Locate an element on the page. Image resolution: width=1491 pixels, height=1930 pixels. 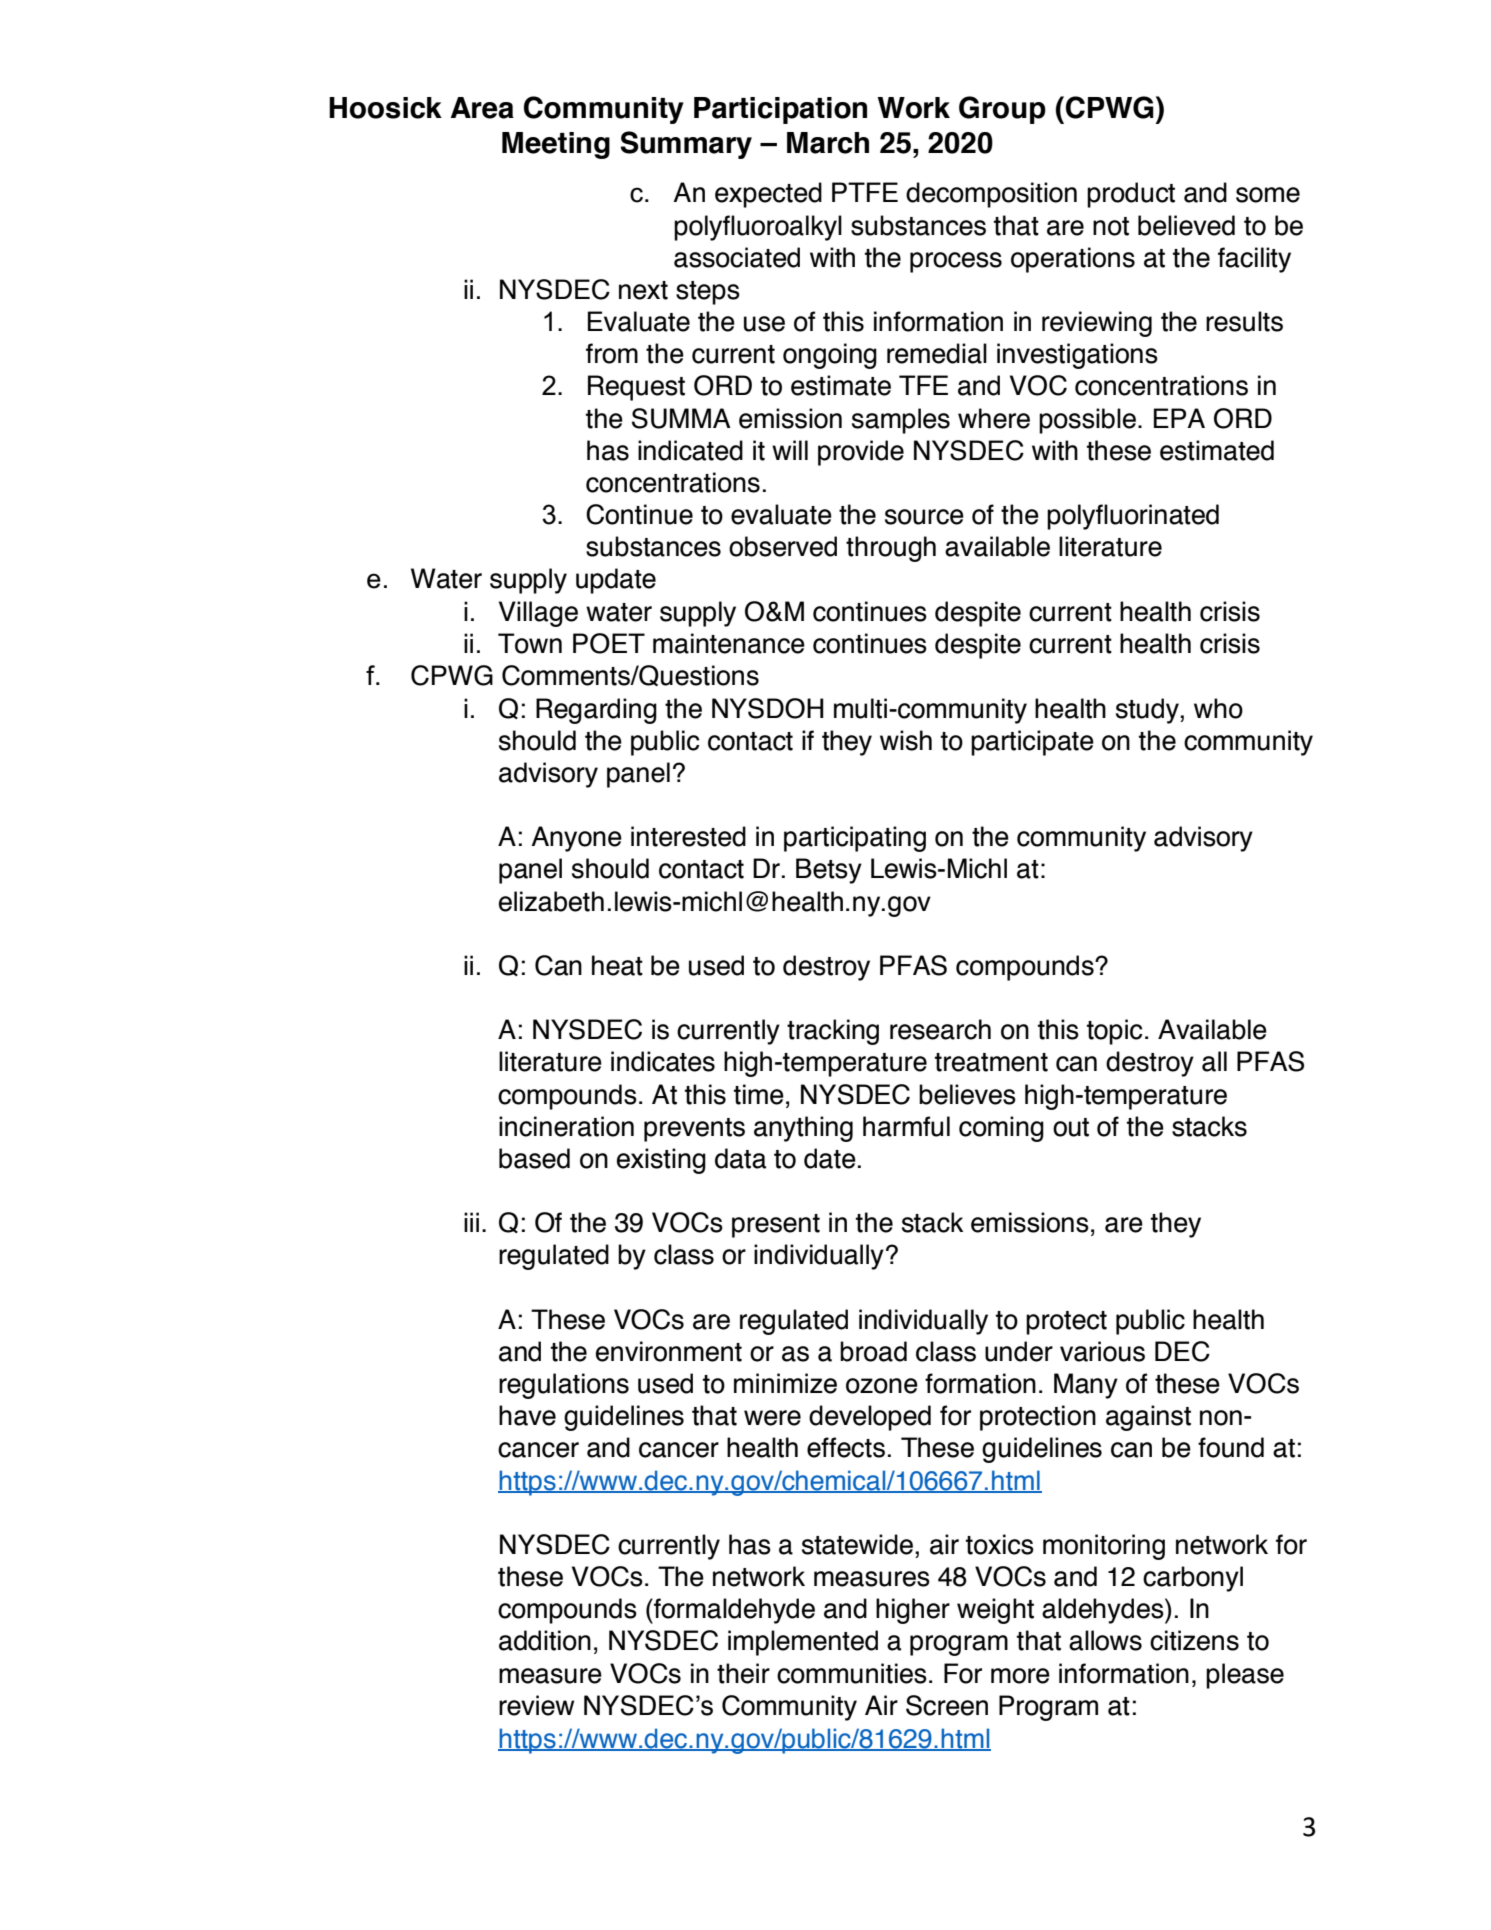
wish is located at coordinates (906, 740).
